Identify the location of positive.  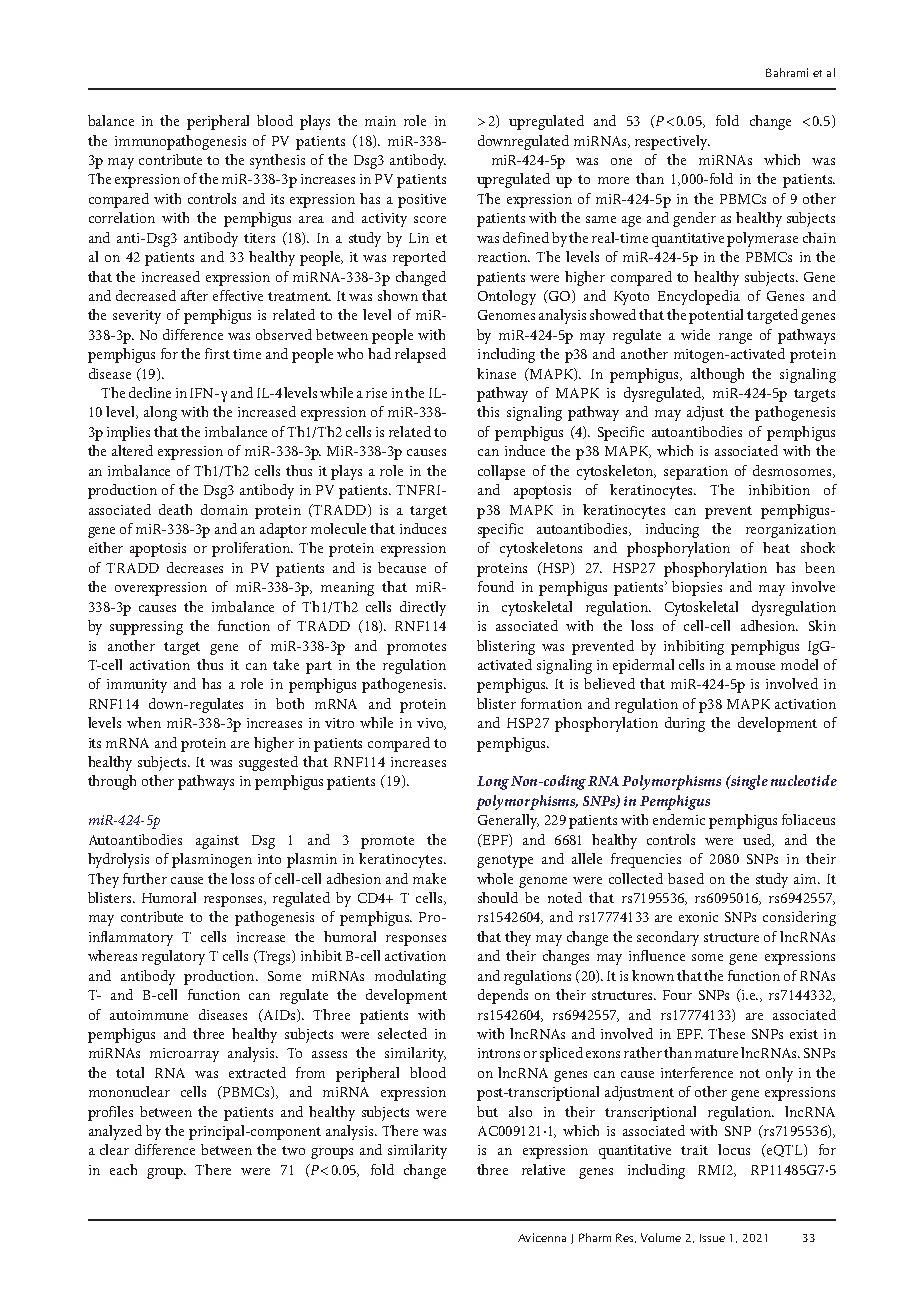
(422, 201).
